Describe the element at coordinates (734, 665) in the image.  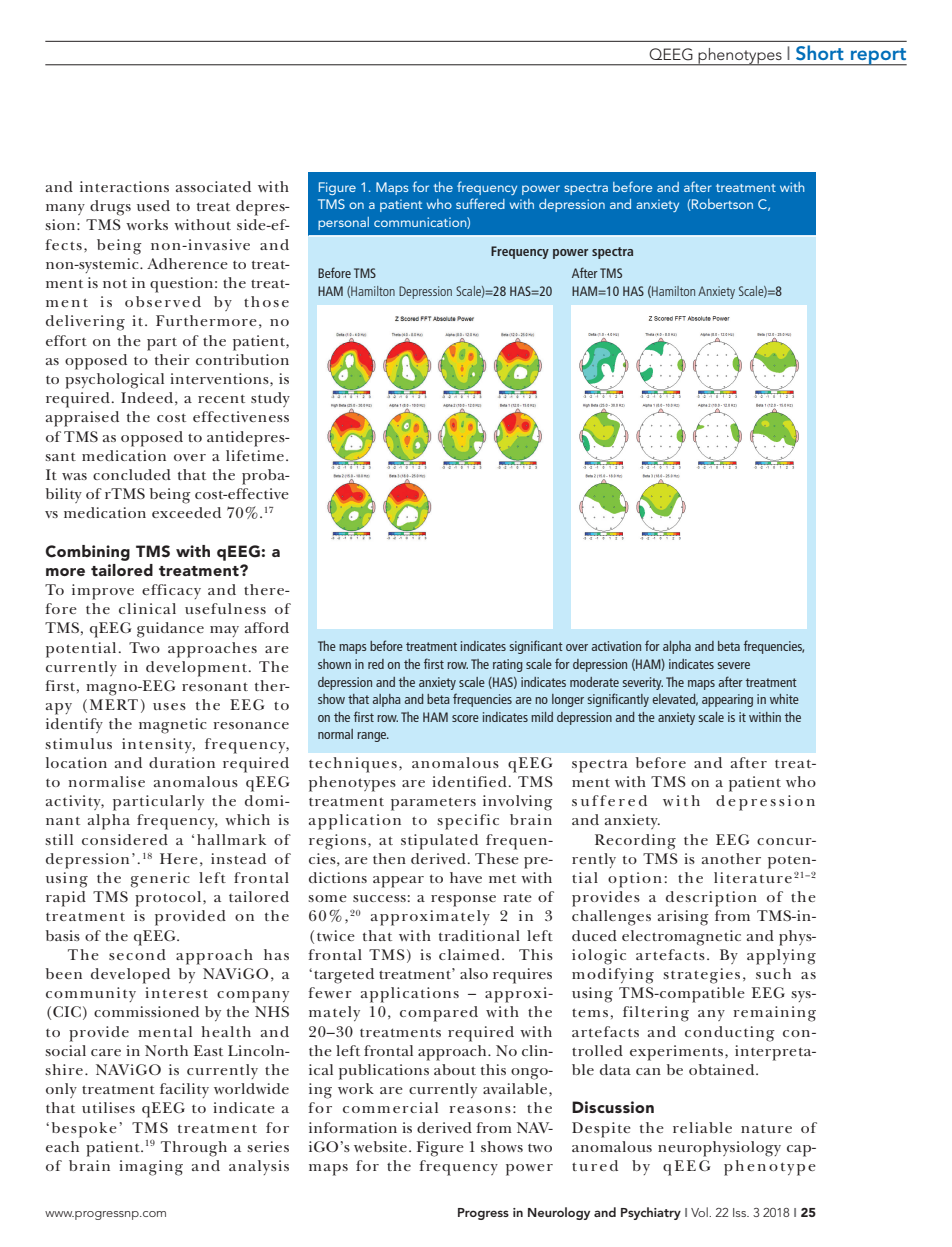
I see `severe` at that location.
